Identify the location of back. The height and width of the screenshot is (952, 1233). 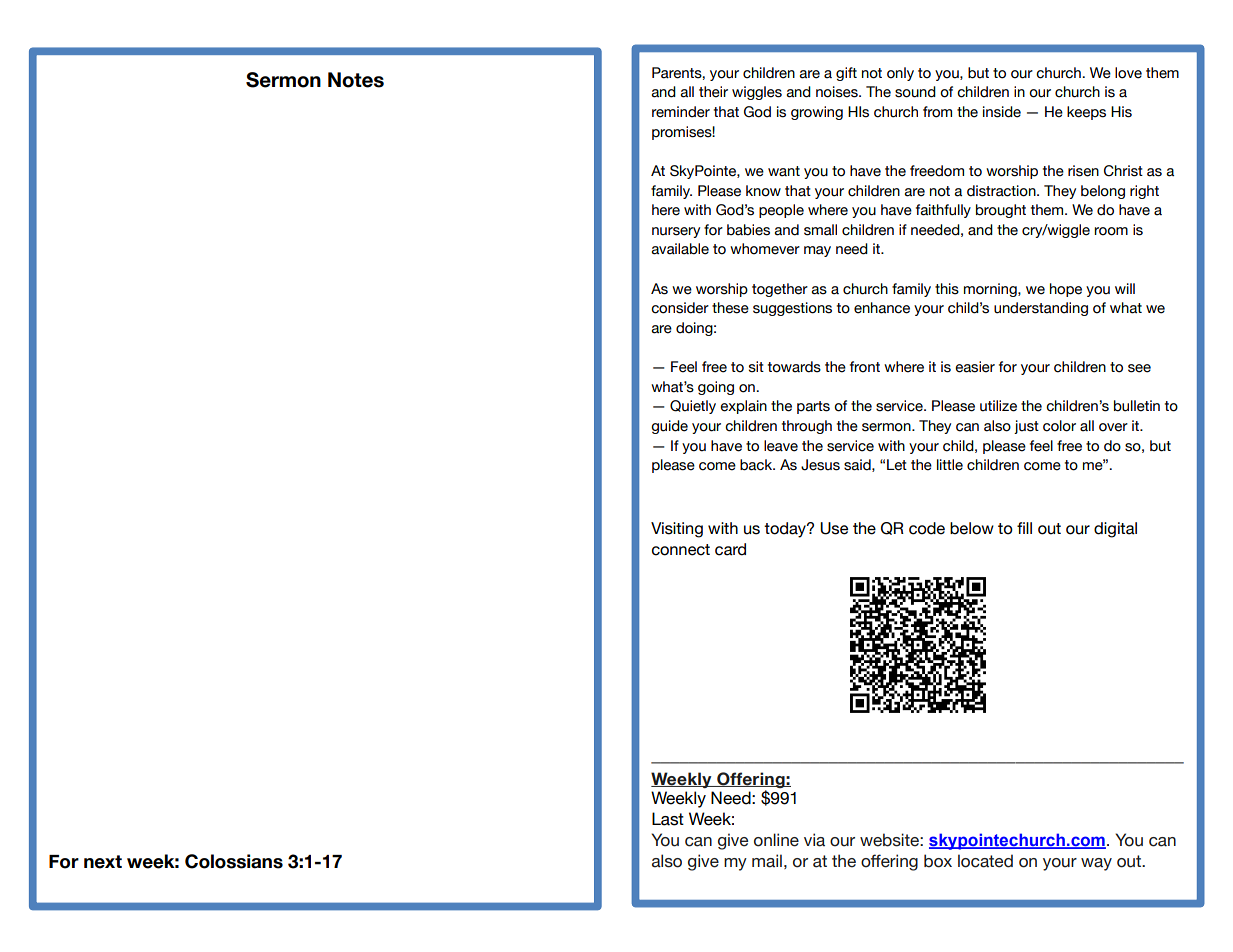
(757, 465).
